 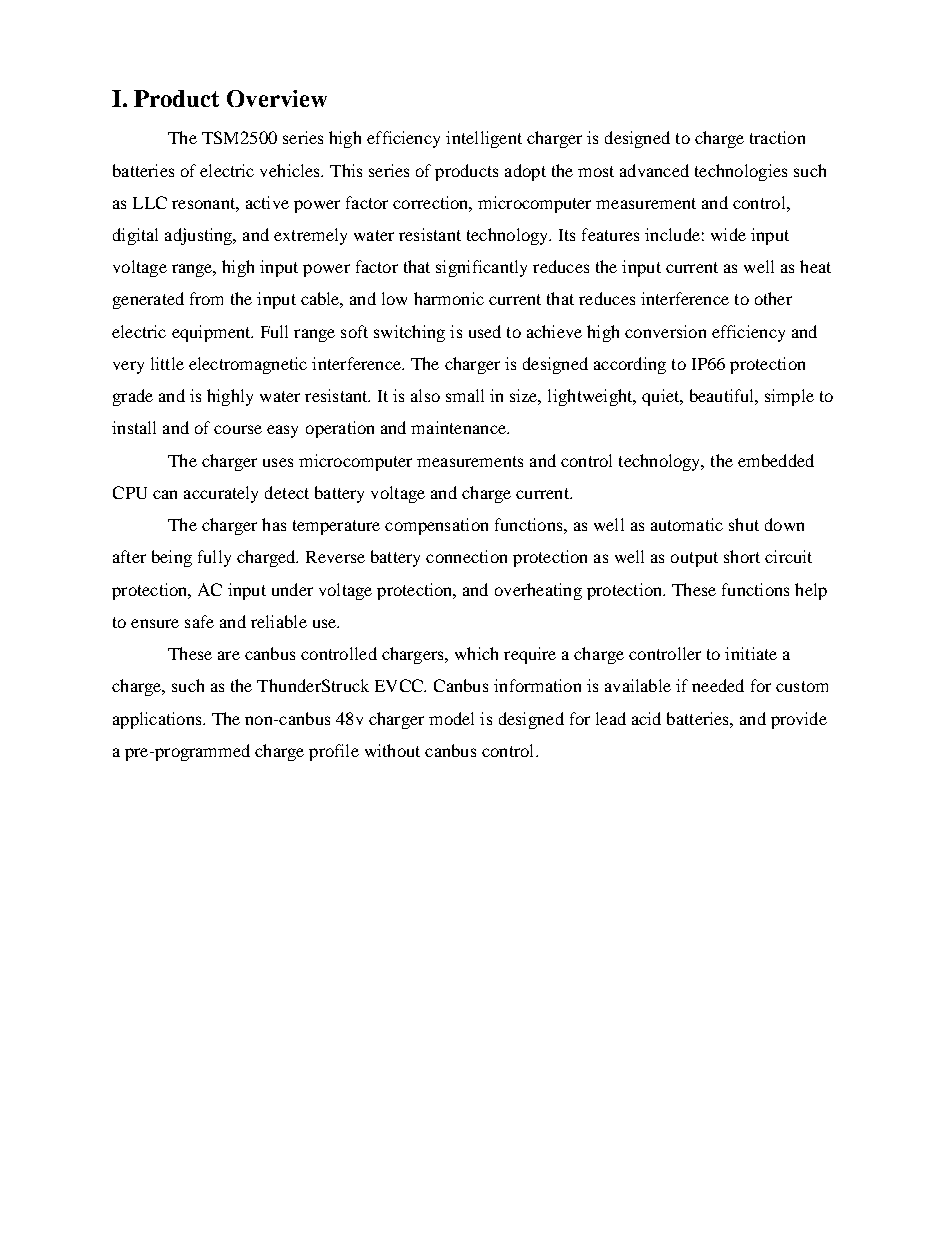 I want to click on small, so click(x=465, y=395).
